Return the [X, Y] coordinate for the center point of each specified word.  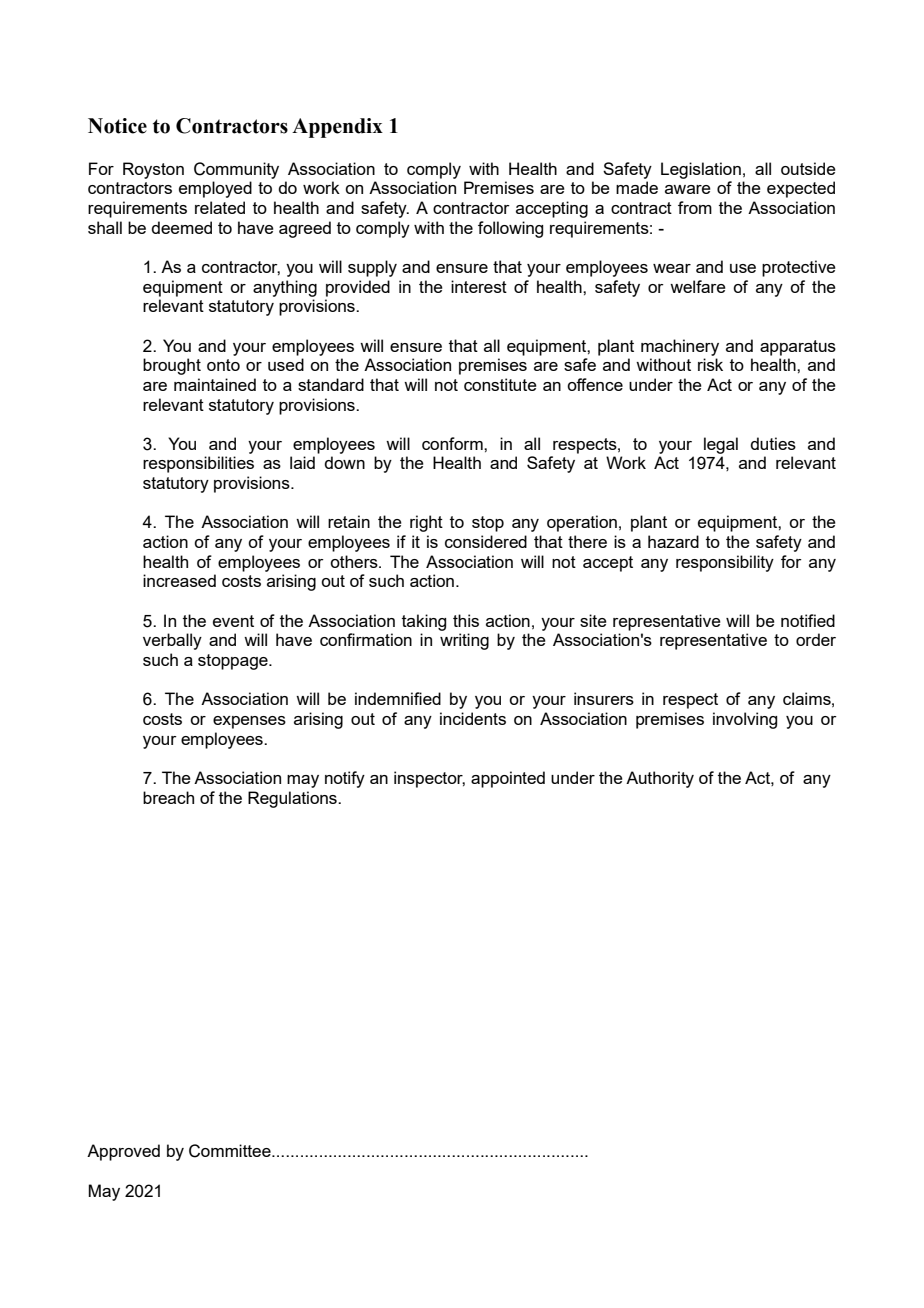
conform [453, 443]
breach [168, 797]
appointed [508, 779]
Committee [231, 1151]
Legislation [701, 170]
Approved [123, 1152]
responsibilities [198, 464]
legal [721, 445]
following [510, 229]
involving [745, 720]
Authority [660, 779]
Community [236, 170]
